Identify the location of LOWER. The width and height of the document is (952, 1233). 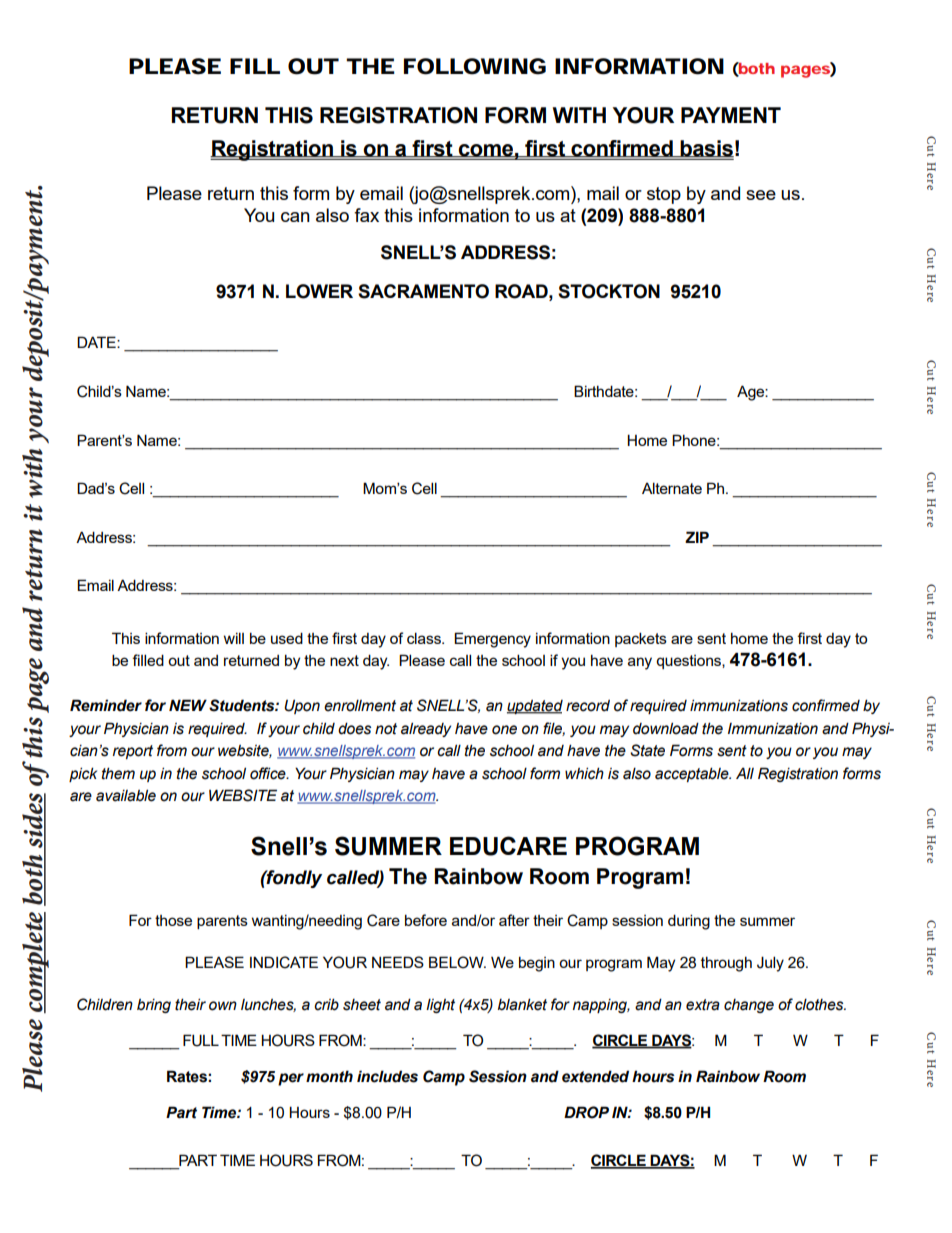
(319, 291).
